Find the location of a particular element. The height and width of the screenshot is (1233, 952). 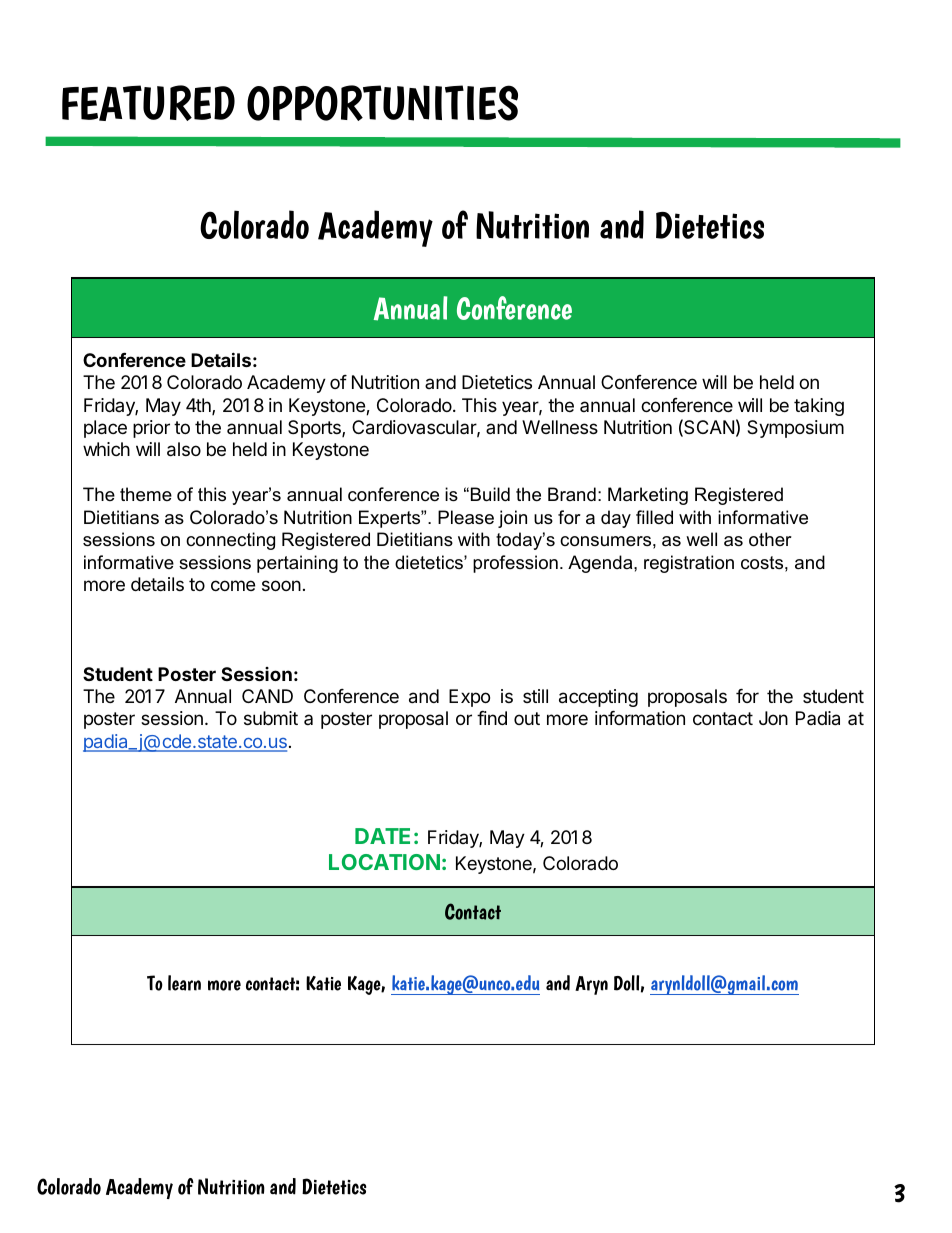

OPPORTUNITIES is located at coordinates (382, 103).
